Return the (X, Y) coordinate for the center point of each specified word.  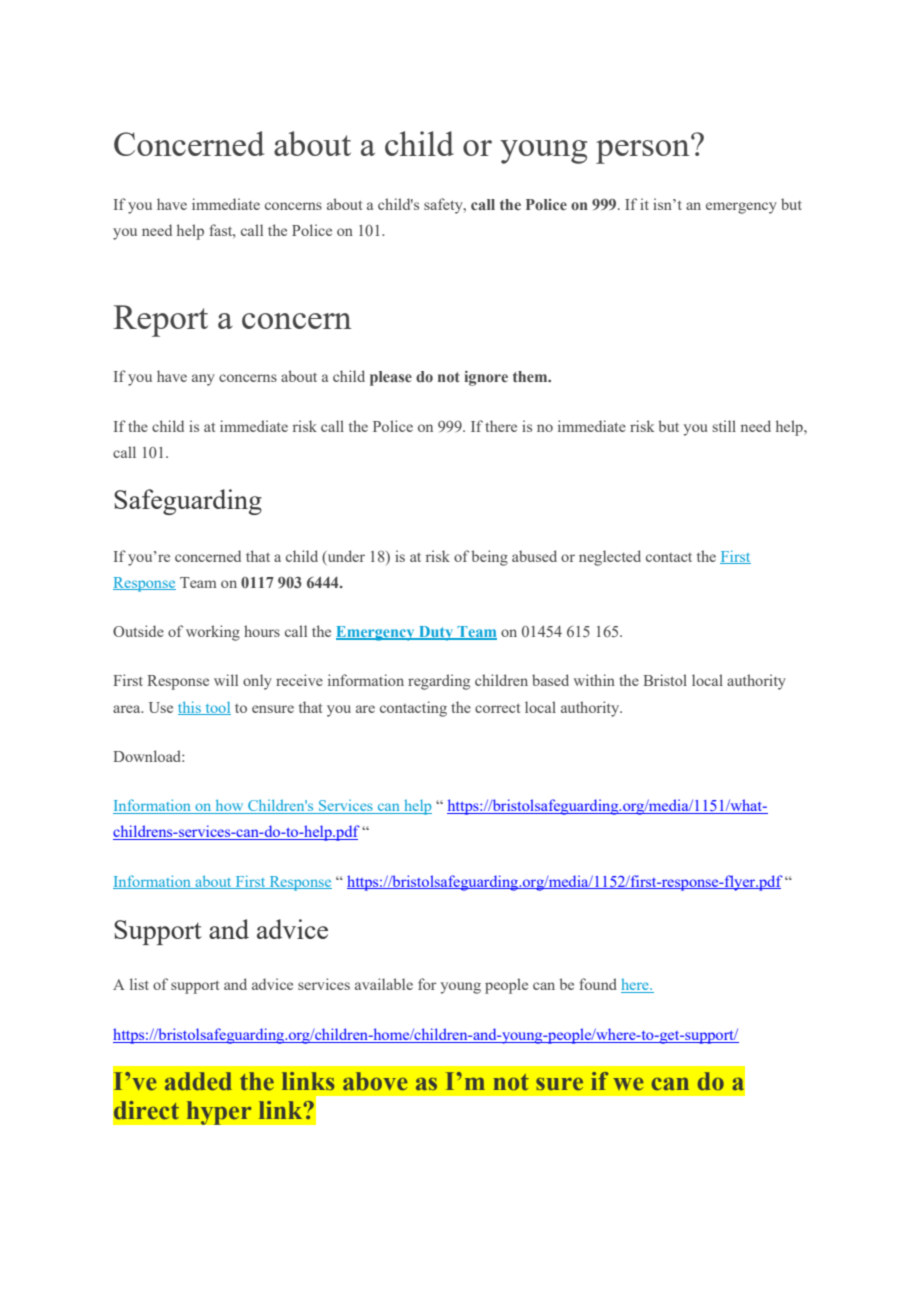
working (213, 633)
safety (444, 206)
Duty (436, 633)
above (375, 1081)
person (644, 151)
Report (160, 321)
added (198, 1081)
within (594, 680)
